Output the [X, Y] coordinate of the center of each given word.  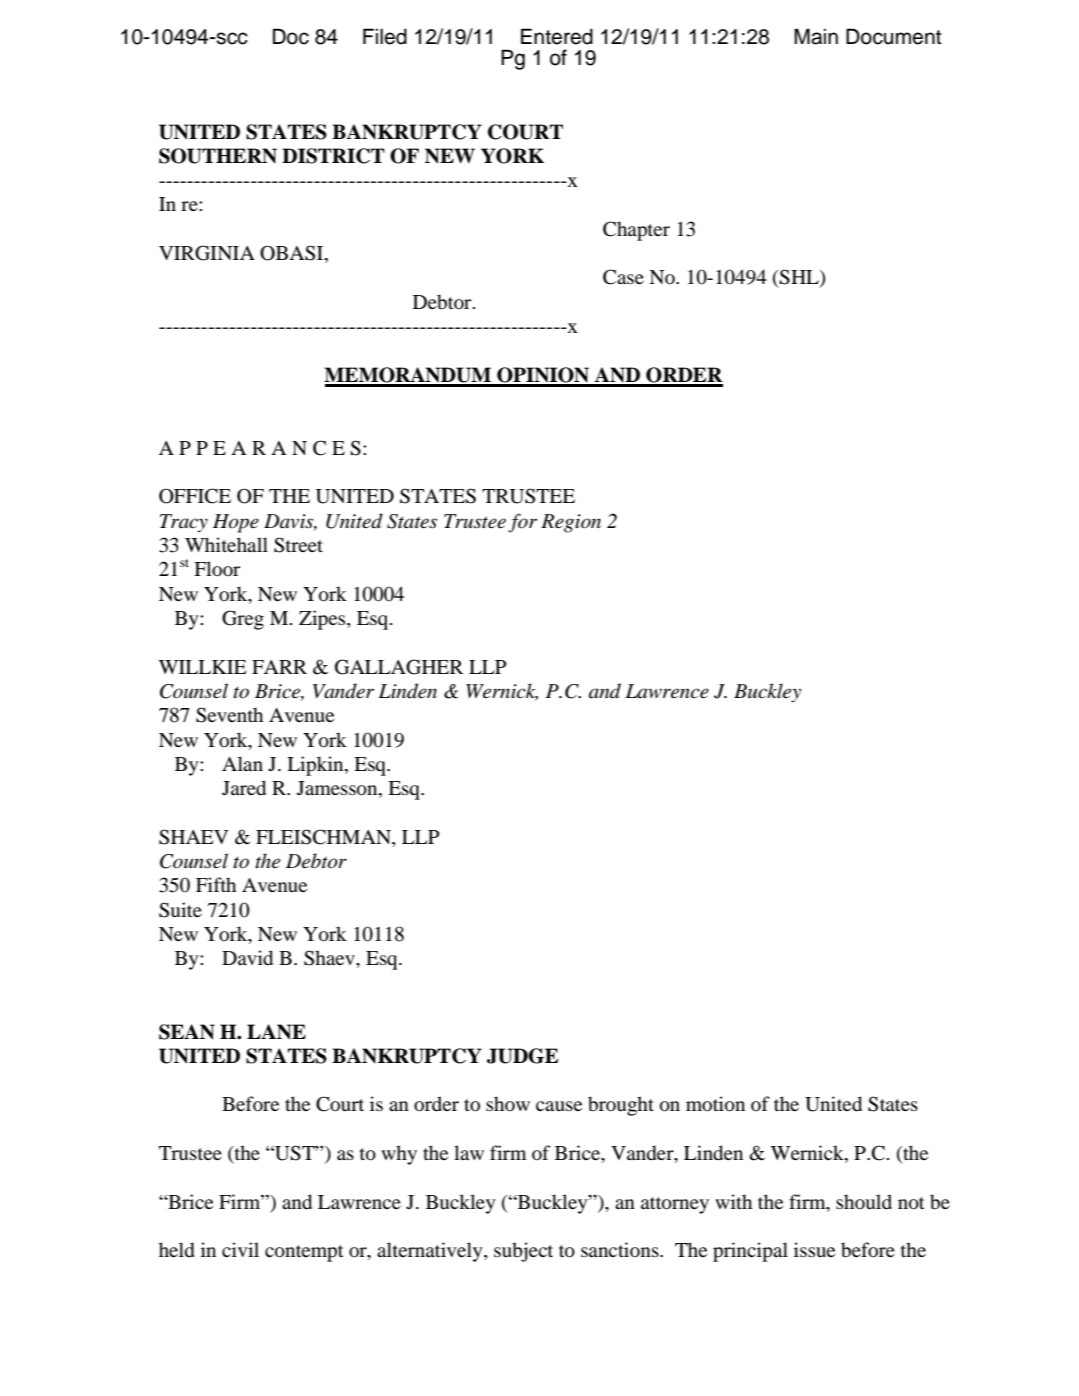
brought [621, 1106]
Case [623, 277]
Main [816, 36]
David [247, 958]
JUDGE [522, 1056]
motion [715, 1104]
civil [240, 1249]
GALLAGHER [399, 667]
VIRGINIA [207, 253]
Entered [557, 36]
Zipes [323, 620]
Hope [236, 523]
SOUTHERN [218, 156]
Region [571, 523]
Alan [242, 763]
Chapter [636, 231]
